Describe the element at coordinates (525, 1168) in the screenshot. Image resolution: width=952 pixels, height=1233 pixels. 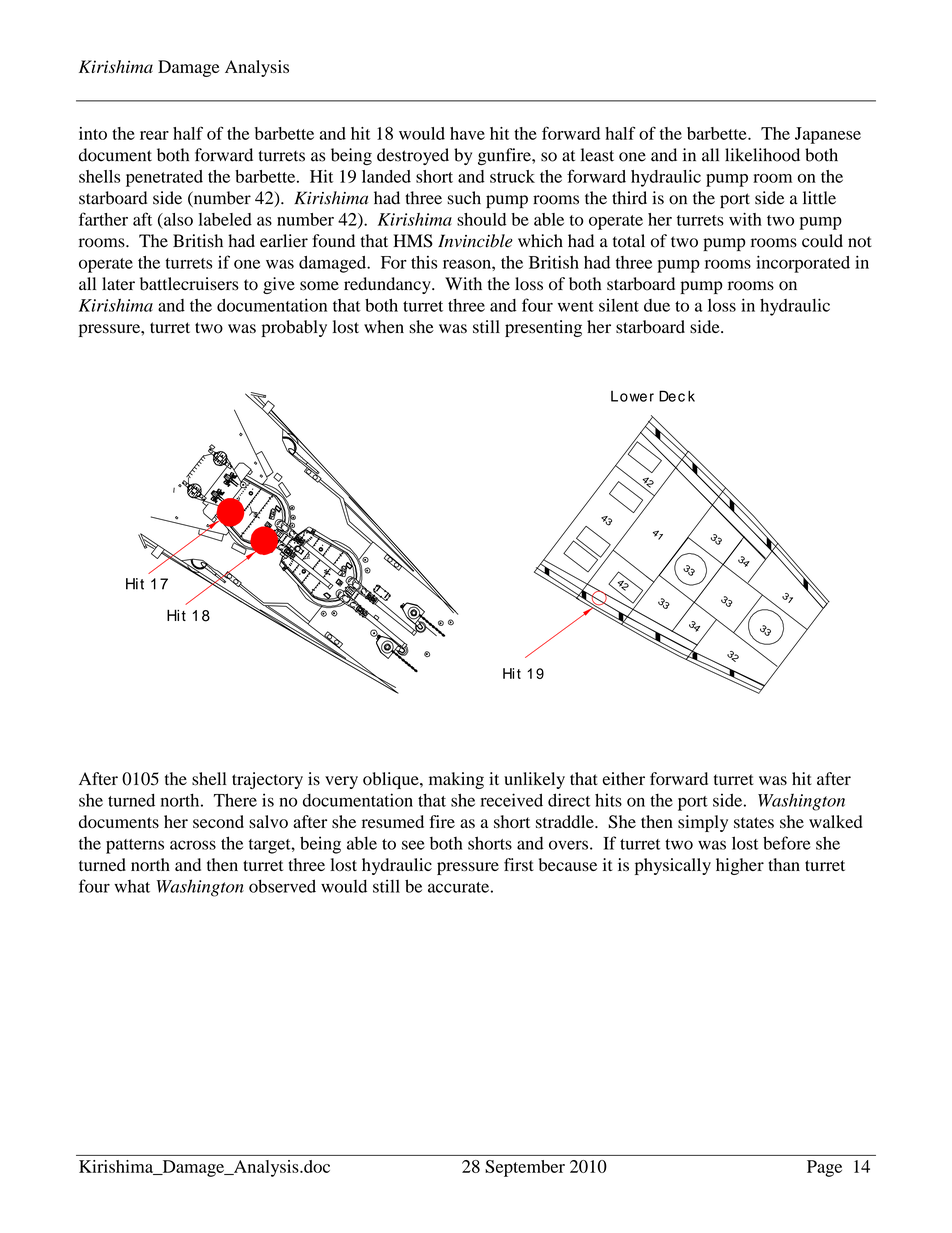
I see `September` at that location.
